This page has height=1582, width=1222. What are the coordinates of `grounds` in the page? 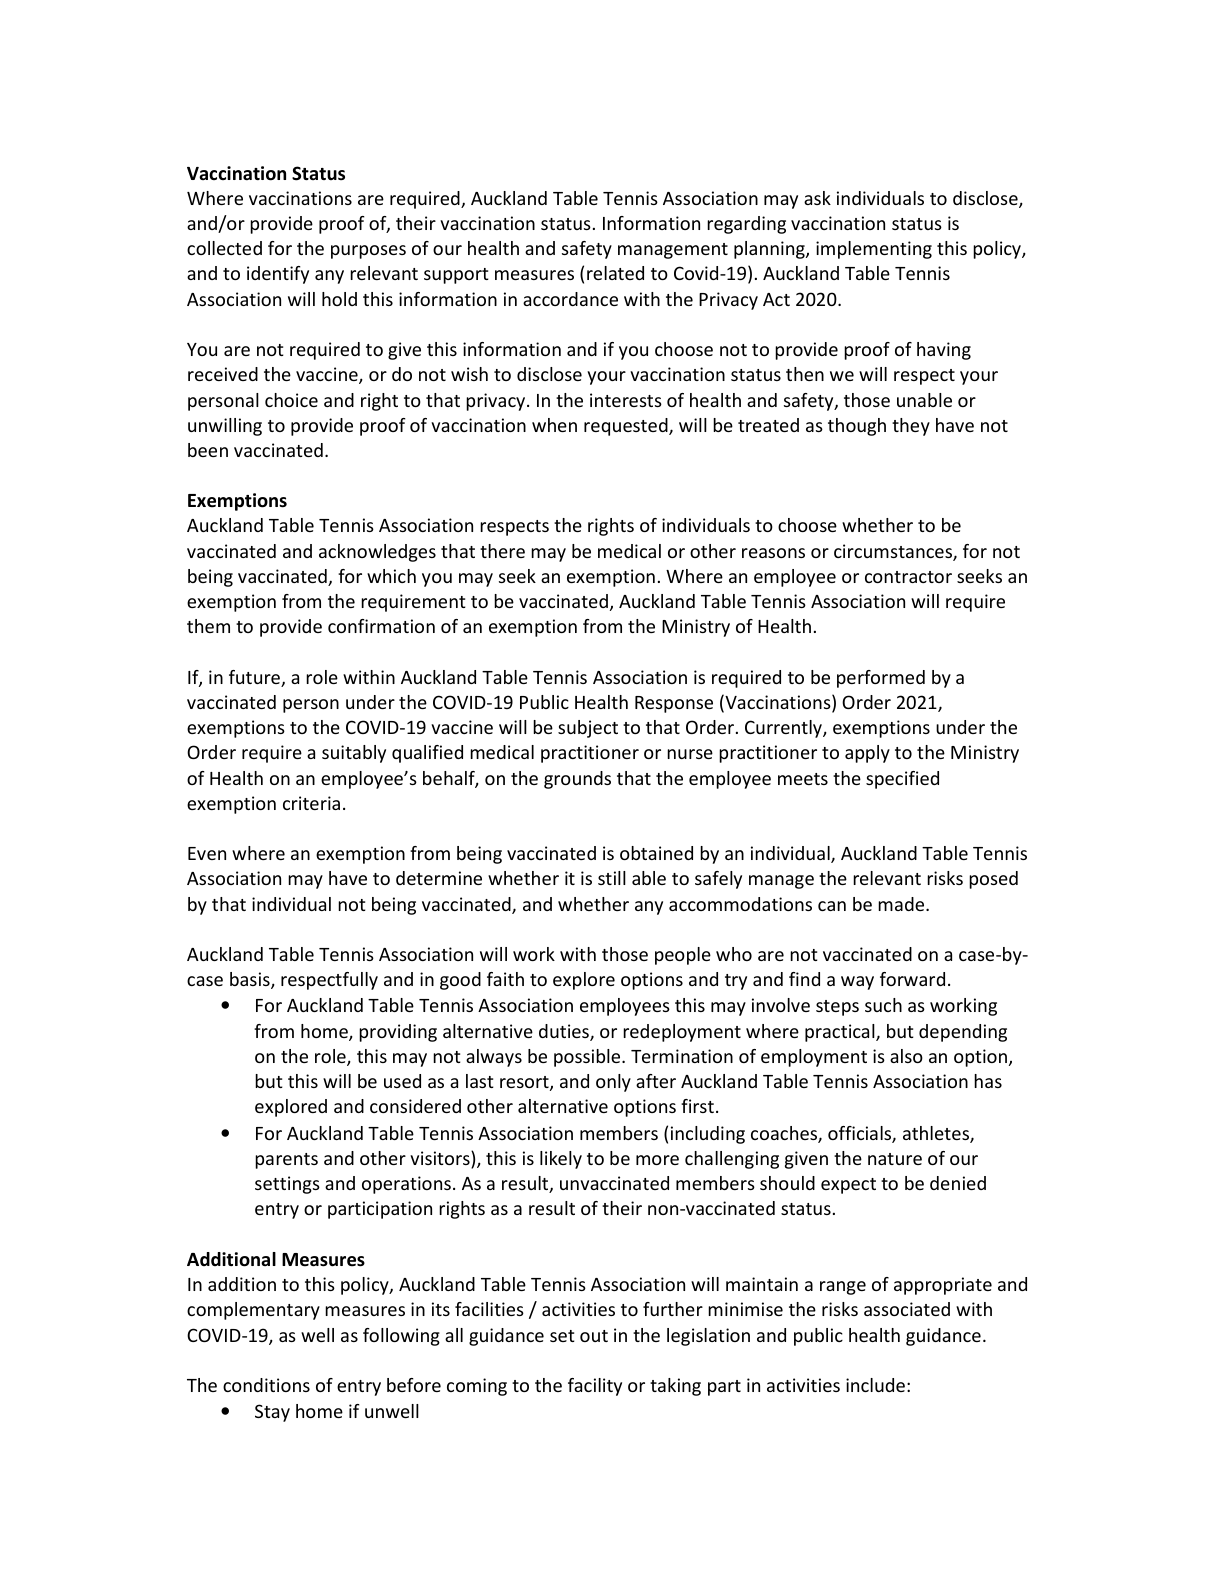 It's located at (577, 780).
